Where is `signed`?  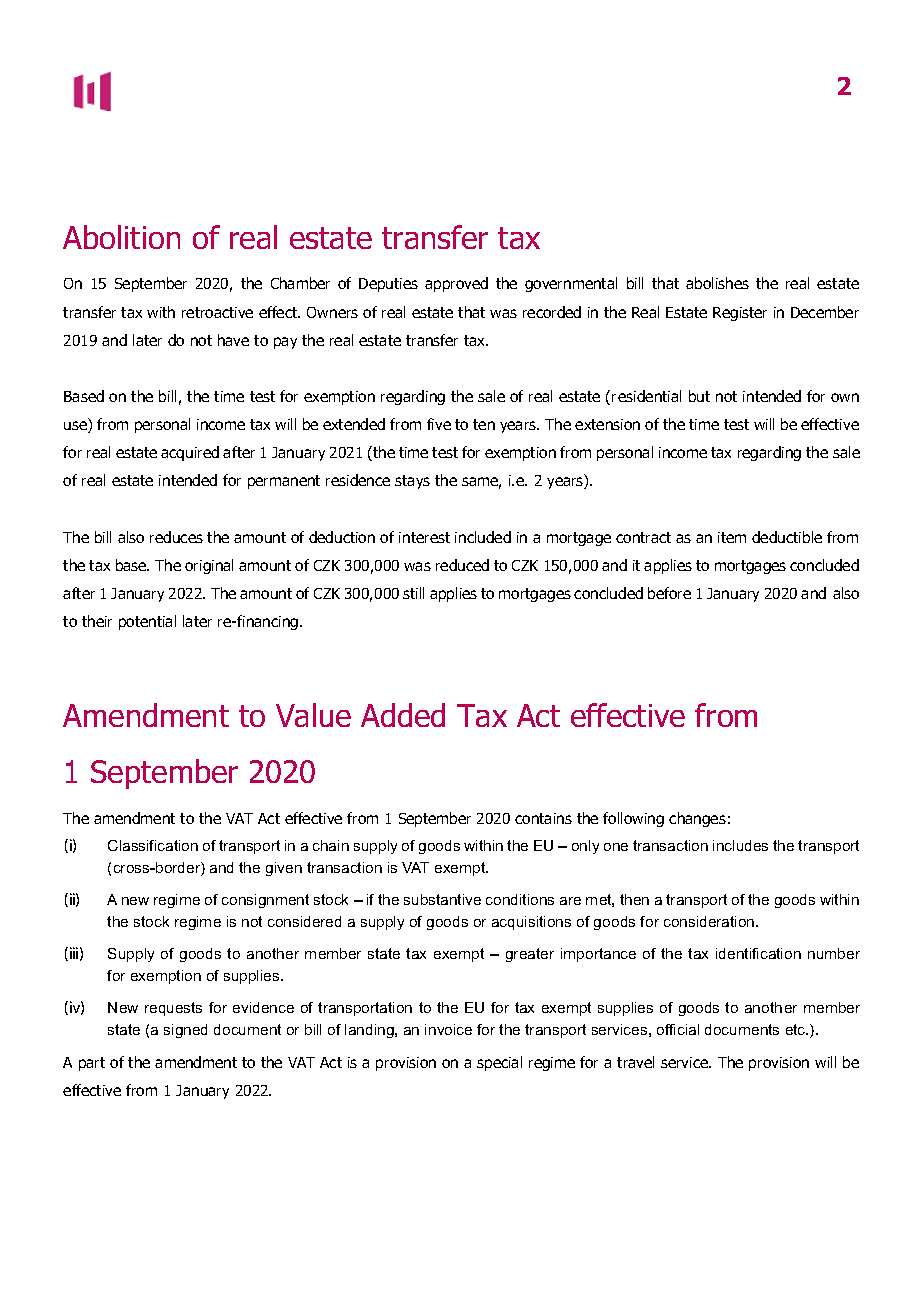
signed is located at coordinates (185, 1031).
